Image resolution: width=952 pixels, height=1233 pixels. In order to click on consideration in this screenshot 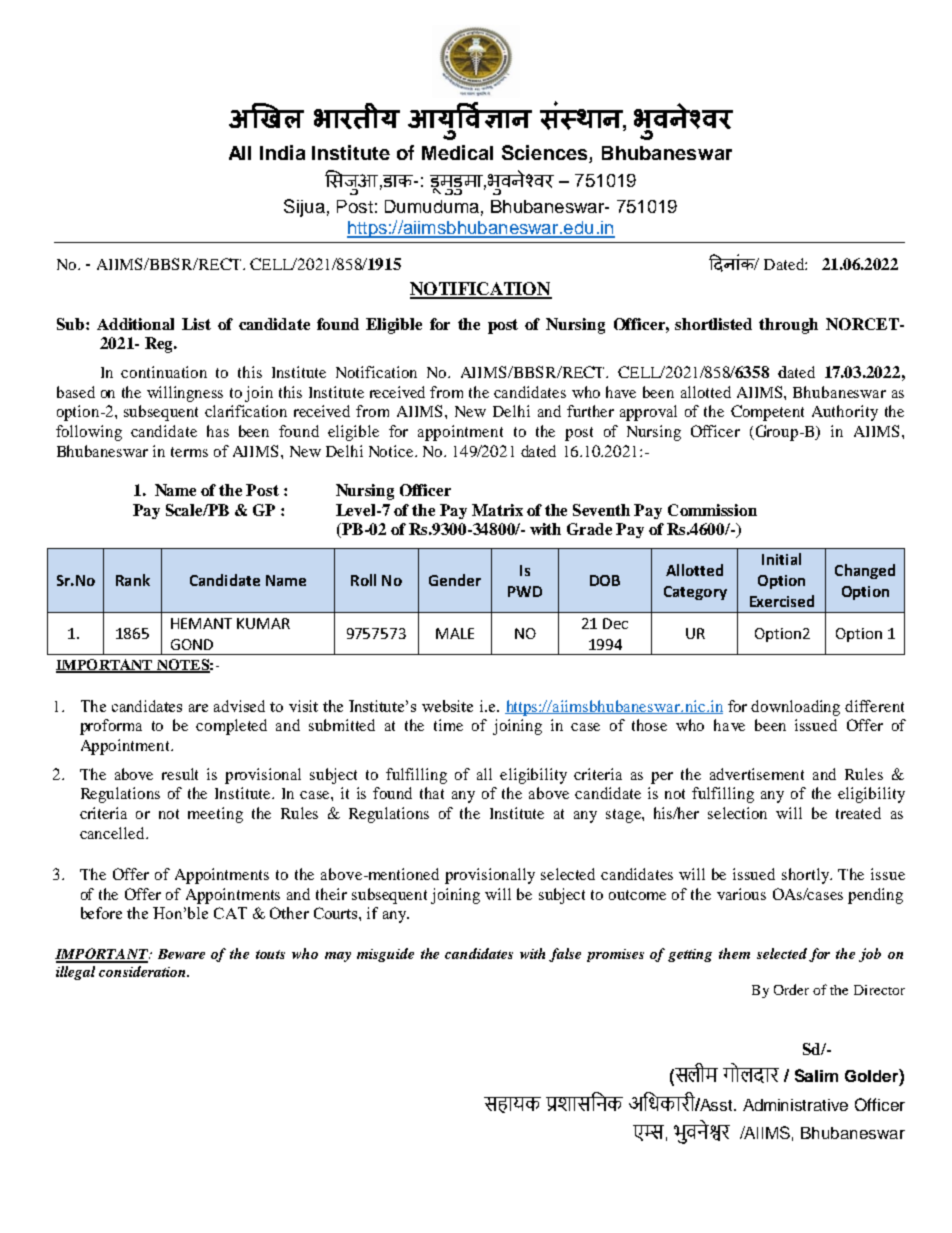, I will do `click(143, 971)`.
